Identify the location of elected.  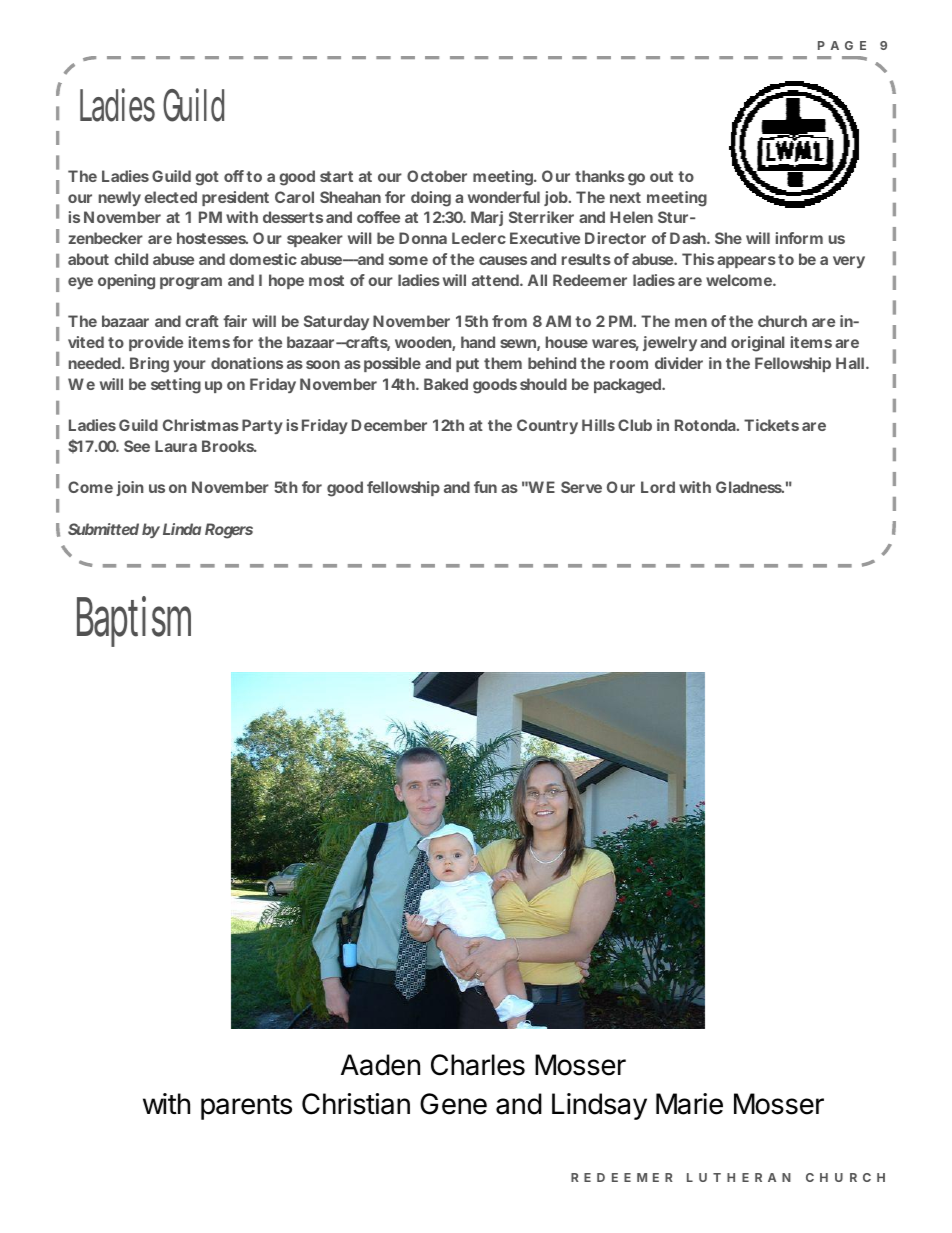
(170, 197).
